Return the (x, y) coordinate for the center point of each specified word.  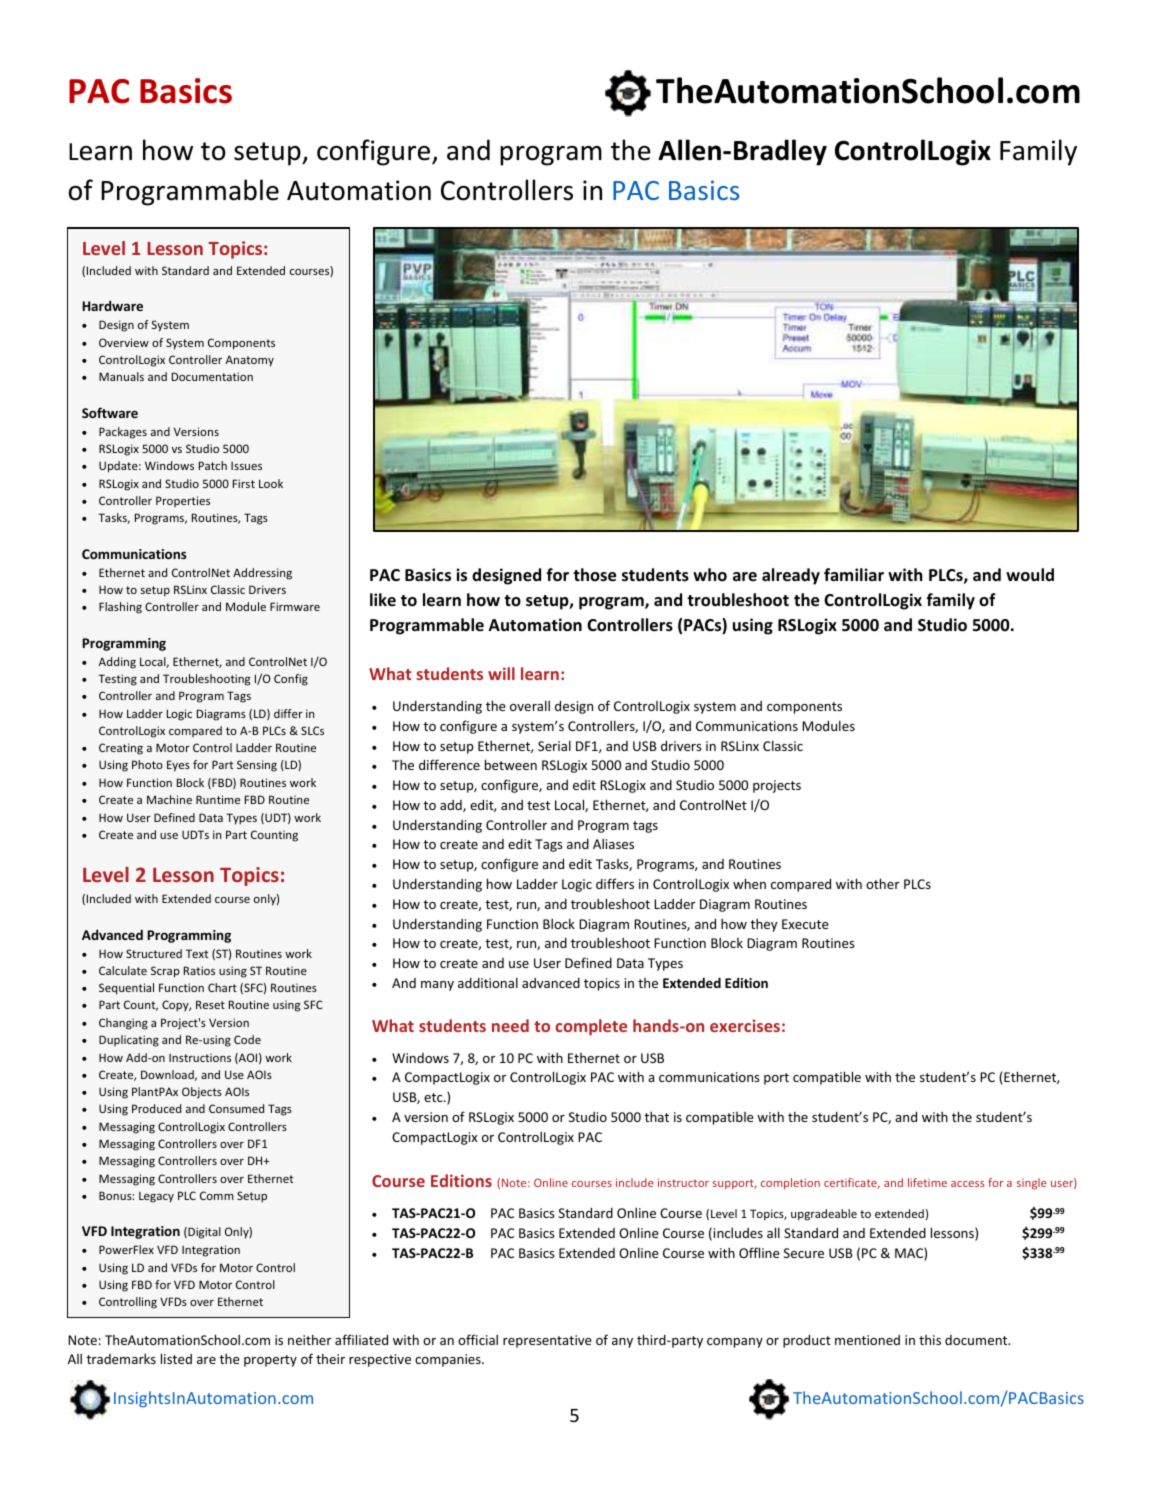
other (883, 883)
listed (176, 1358)
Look (271, 483)
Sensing (257, 766)
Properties (183, 501)
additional (488, 982)
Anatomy (250, 361)
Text (197, 953)
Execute (805, 924)
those (594, 575)
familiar (854, 574)
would (1030, 574)
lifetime (927, 1182)
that (656, 1116)
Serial (554, 745)
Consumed (236, 1108)
